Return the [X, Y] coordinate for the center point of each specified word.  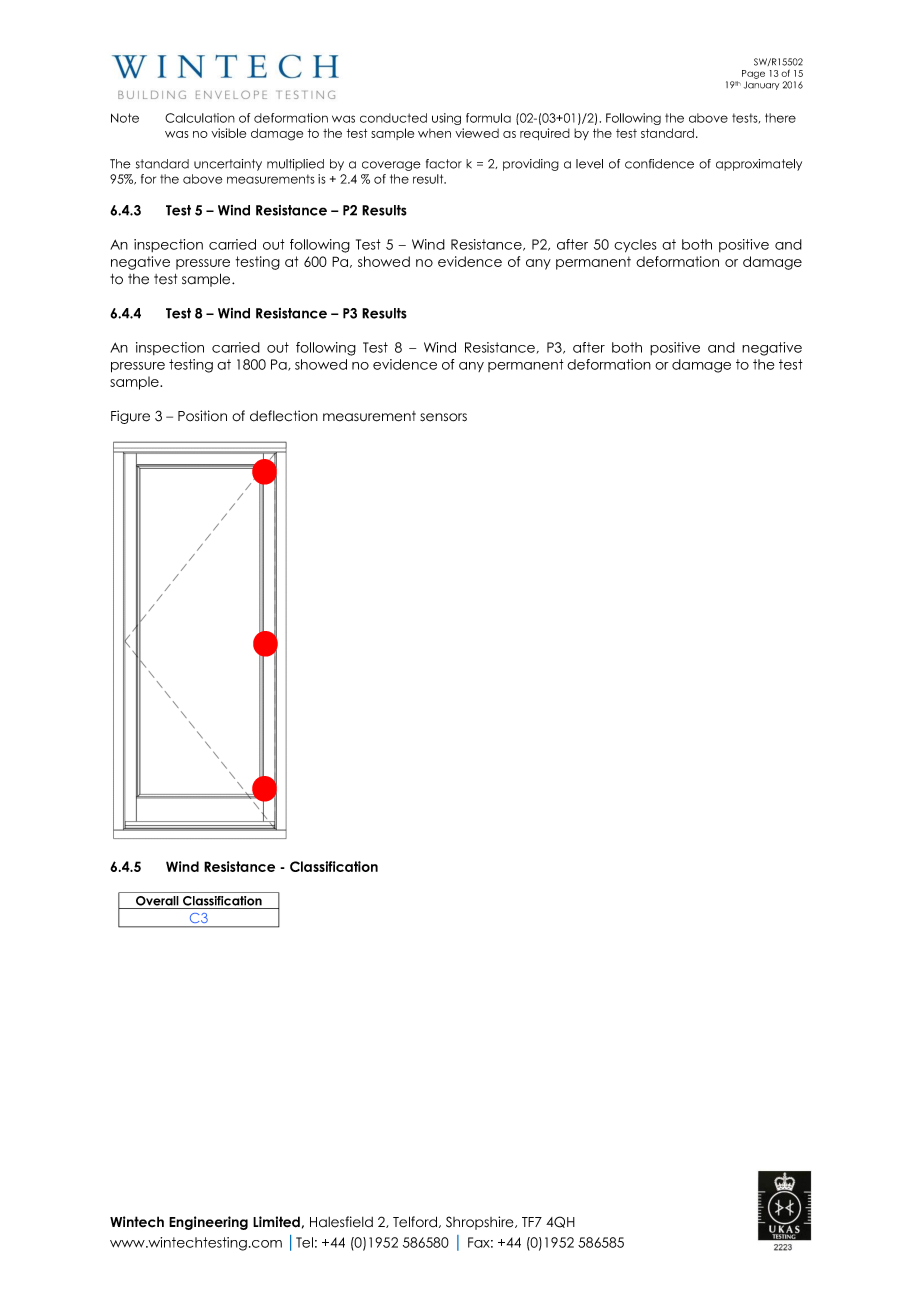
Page [753, 74]
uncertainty [228, 165]
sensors [443, 417]
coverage [391, 166]
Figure [130, 417]
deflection [284, 416]
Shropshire [481, 1223]
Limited [276, 1222]
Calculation [200, 118]
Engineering [208, 1223]
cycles [635, 246]
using [446, 119]
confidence [659, 164]
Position [202, 416]
